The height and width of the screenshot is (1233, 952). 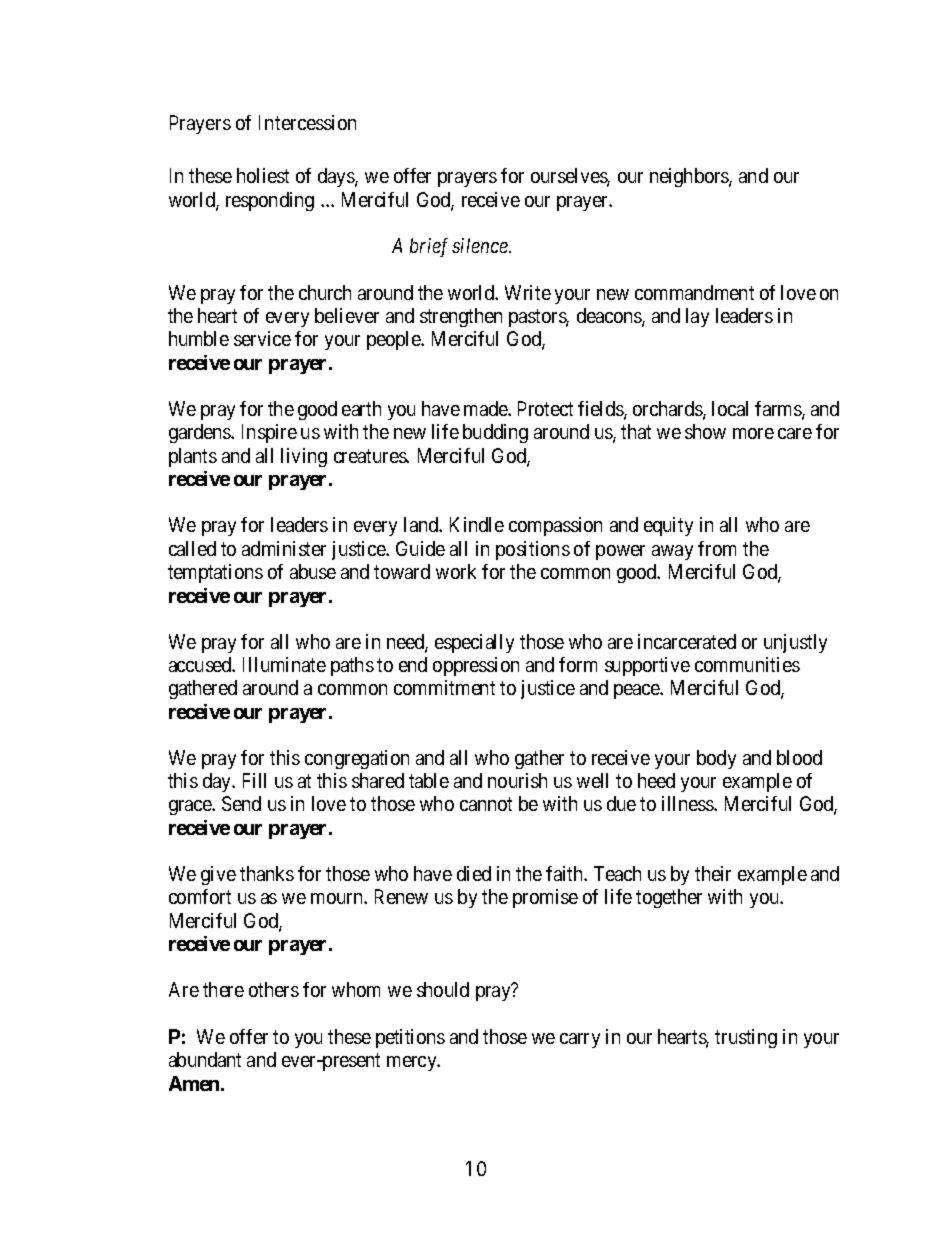 What do you see at coordinates (481, 245) in the screenshot?
I see `silence` at bounding box center [481, 245].
